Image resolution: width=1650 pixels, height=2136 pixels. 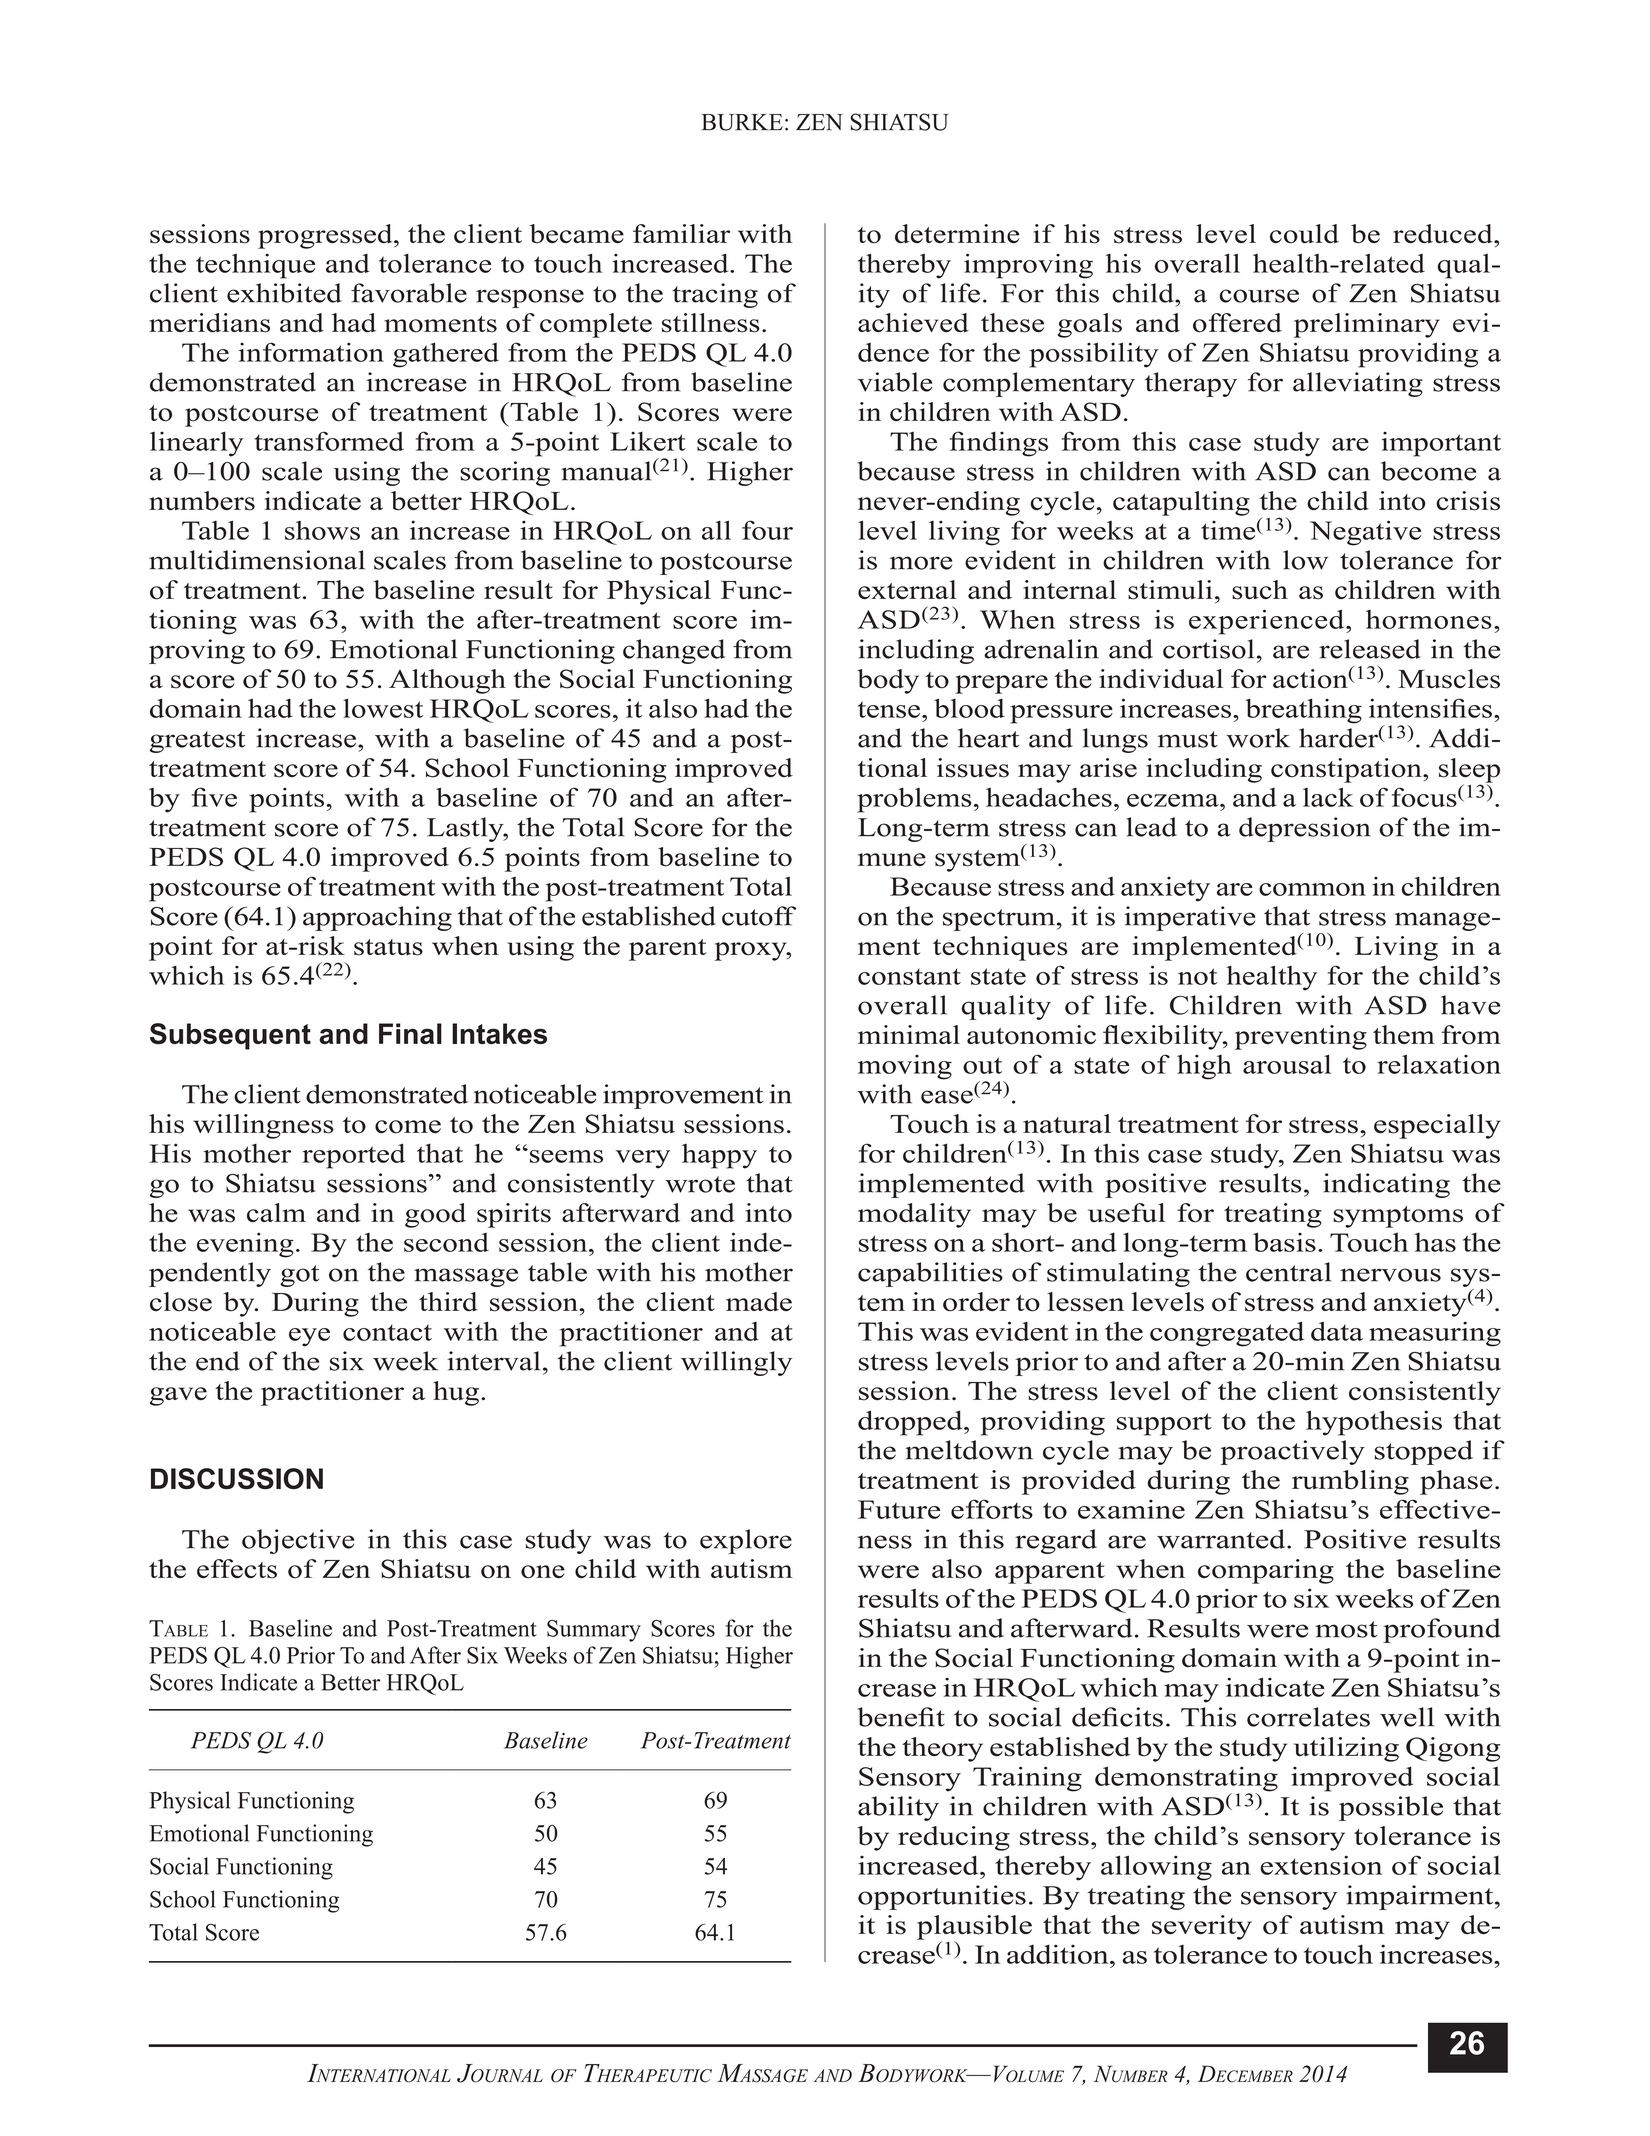 I want to click on Negative, so click(x=1365, y=533).
